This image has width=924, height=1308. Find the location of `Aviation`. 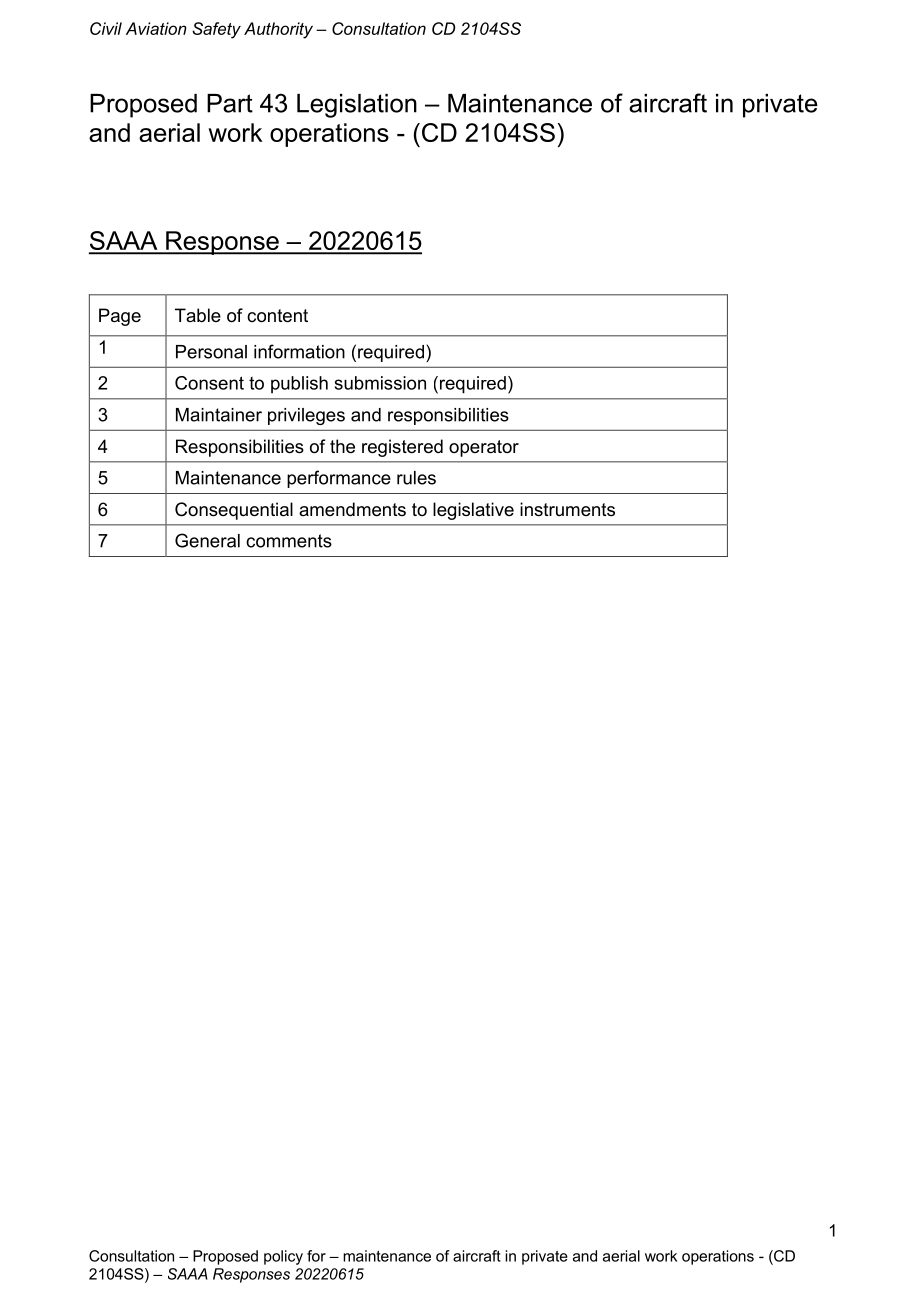

Aviation is located at coordinates (156, 28).
